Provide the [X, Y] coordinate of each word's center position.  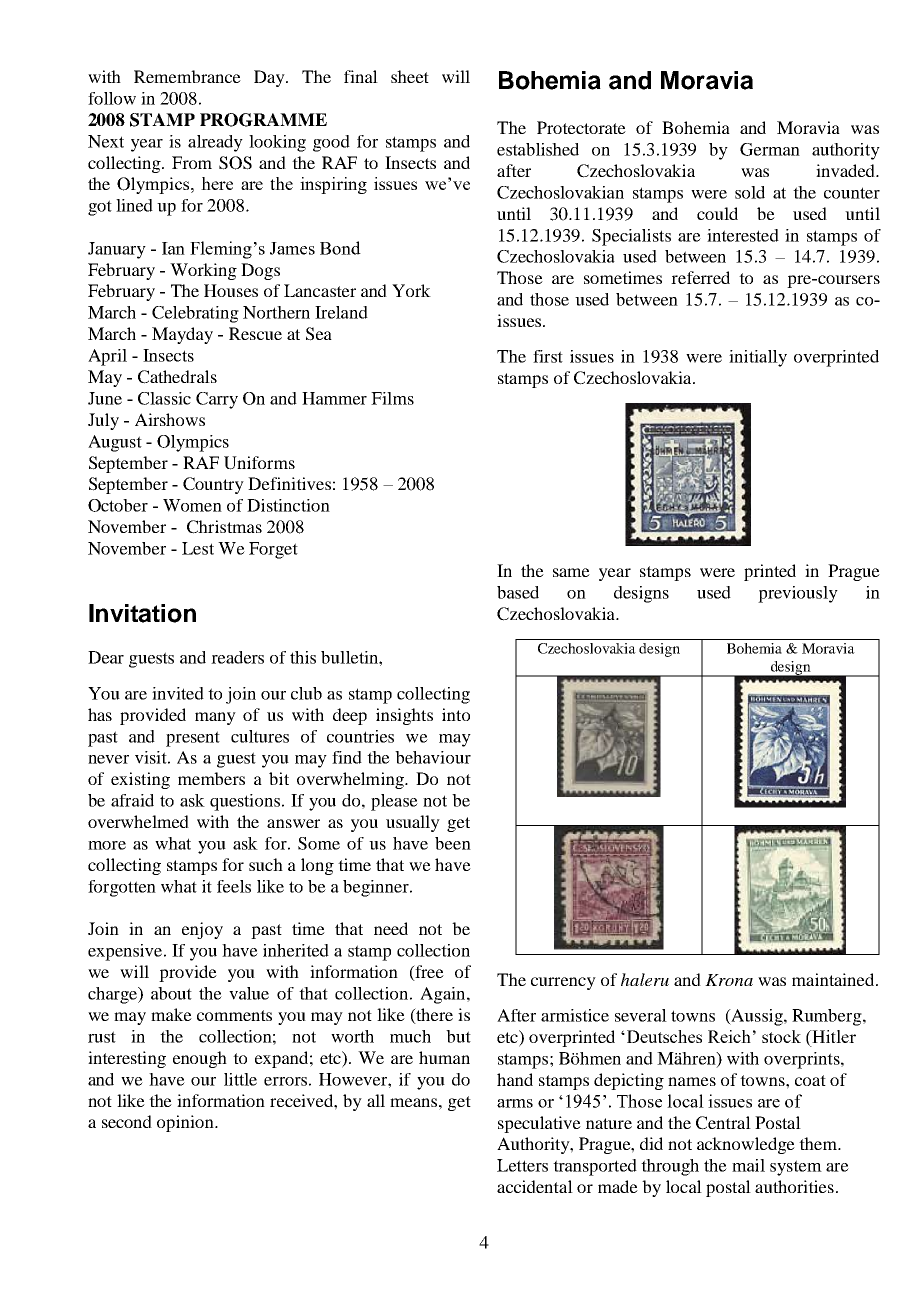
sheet [410, 76]
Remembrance [187, 76]
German [770, 149]
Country [213, 485]
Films [392, 398]
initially [758, 358]
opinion [186, 1123]
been [453, 843]
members [211, 778]
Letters [522, 1165]
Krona [729, 980]
